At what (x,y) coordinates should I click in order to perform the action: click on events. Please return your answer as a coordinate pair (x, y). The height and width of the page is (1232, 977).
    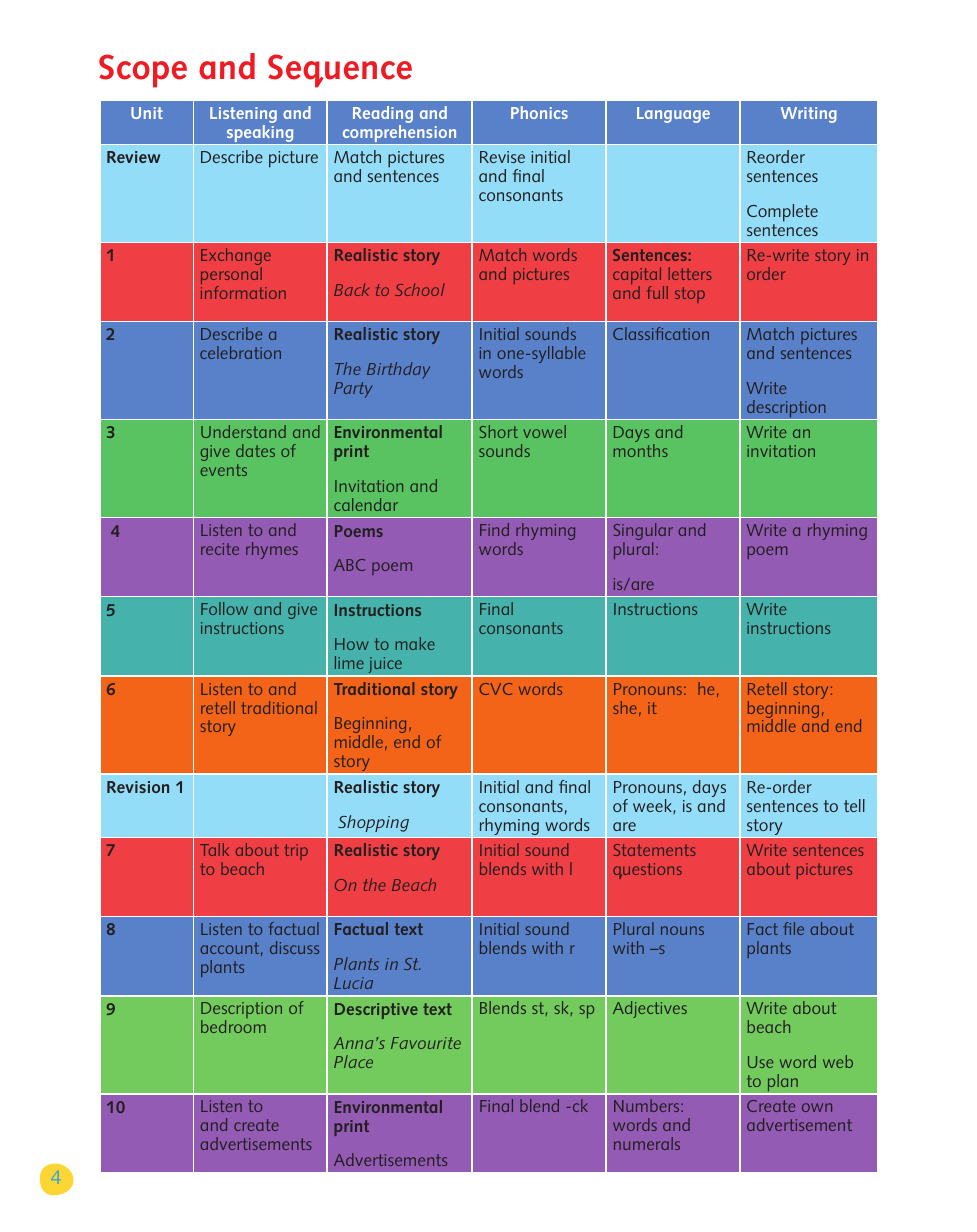
    Looking at the image, I should click on (224, 470).
